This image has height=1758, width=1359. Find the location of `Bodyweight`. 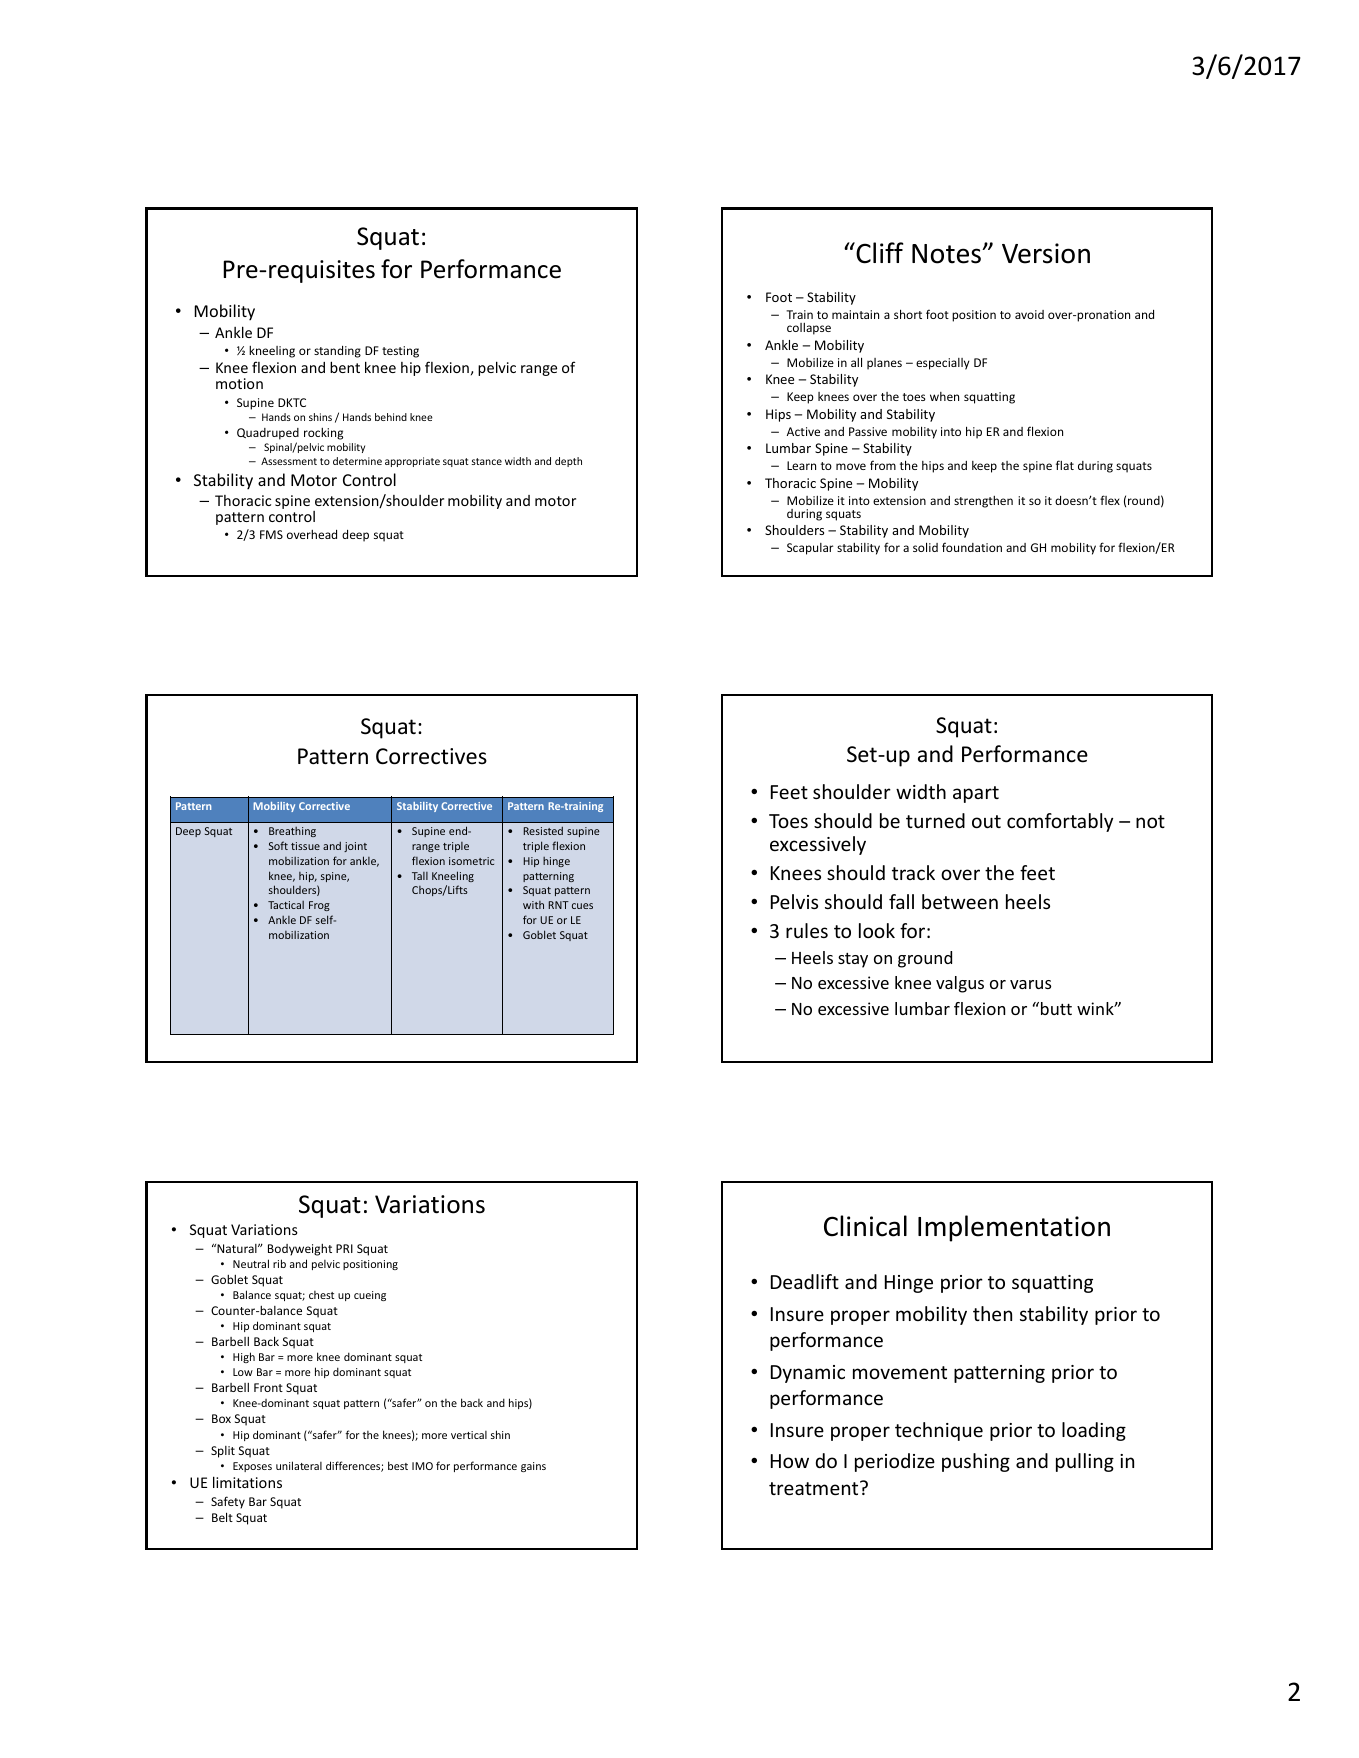

Bodyweight is located at coordinates (300, 1250).
